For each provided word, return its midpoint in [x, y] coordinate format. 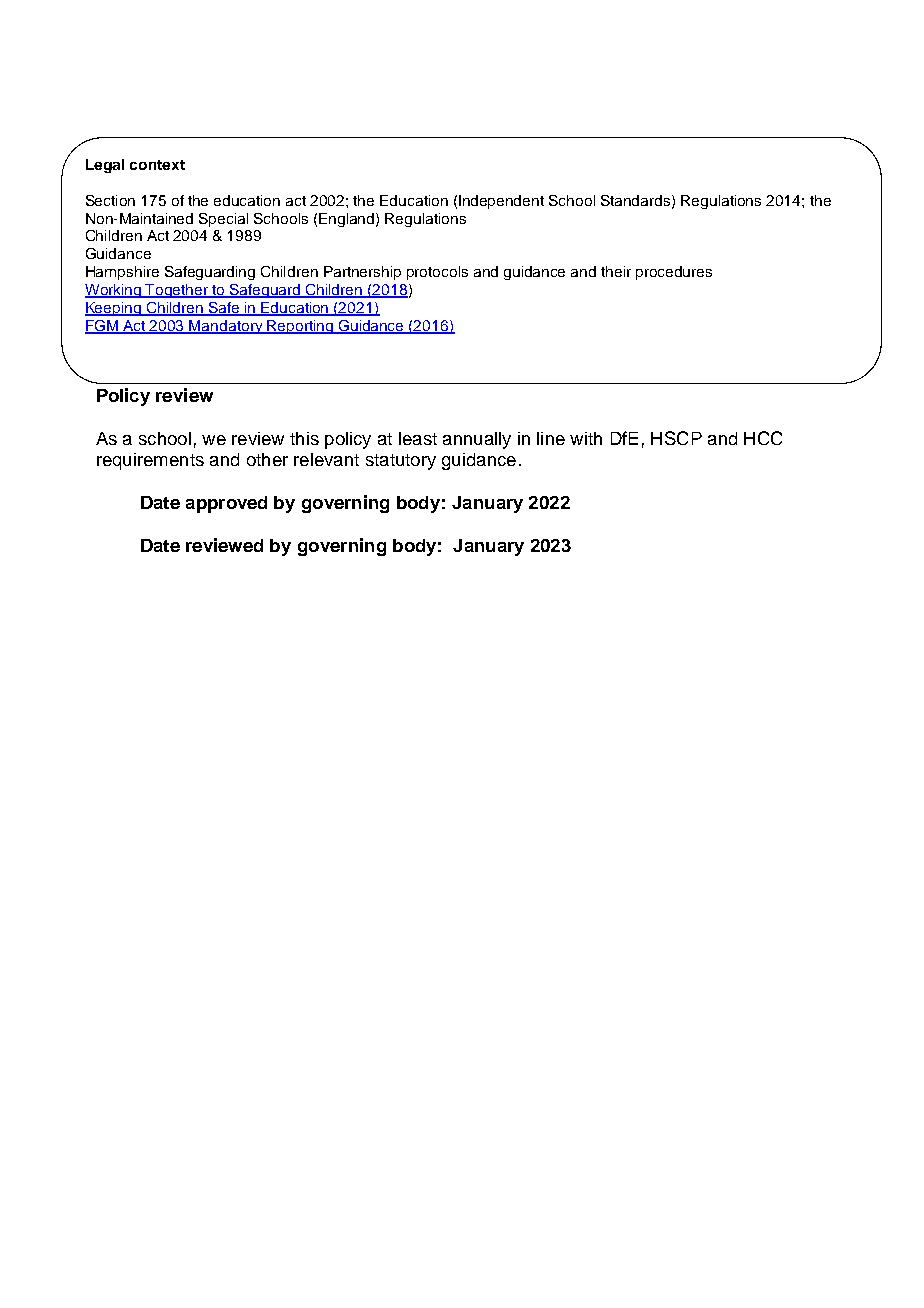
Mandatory [226, 327]
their [616, 271]
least [418, 438]
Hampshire [122, 273]
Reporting [301, 327]
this [304, 438]
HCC [763, 438]
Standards [637, 201]
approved [226, 504]
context [157, 165]
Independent [501, 202]
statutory [401, 462]
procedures [674, 273]
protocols [437, 273]
